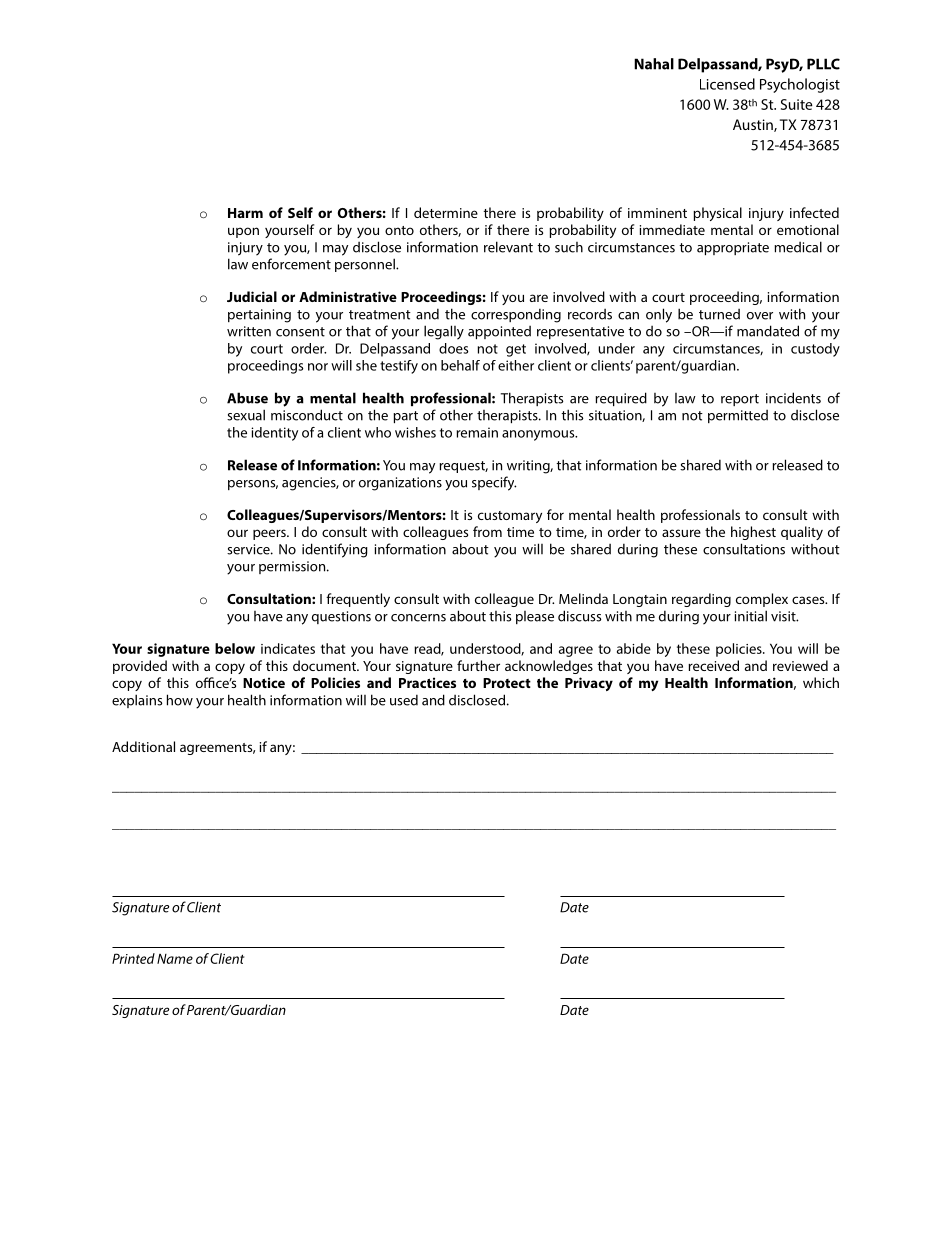 This image has width=952, height=1233. Describe the element at coordinates (446, 212) in the image. I see `determine` at that location.
